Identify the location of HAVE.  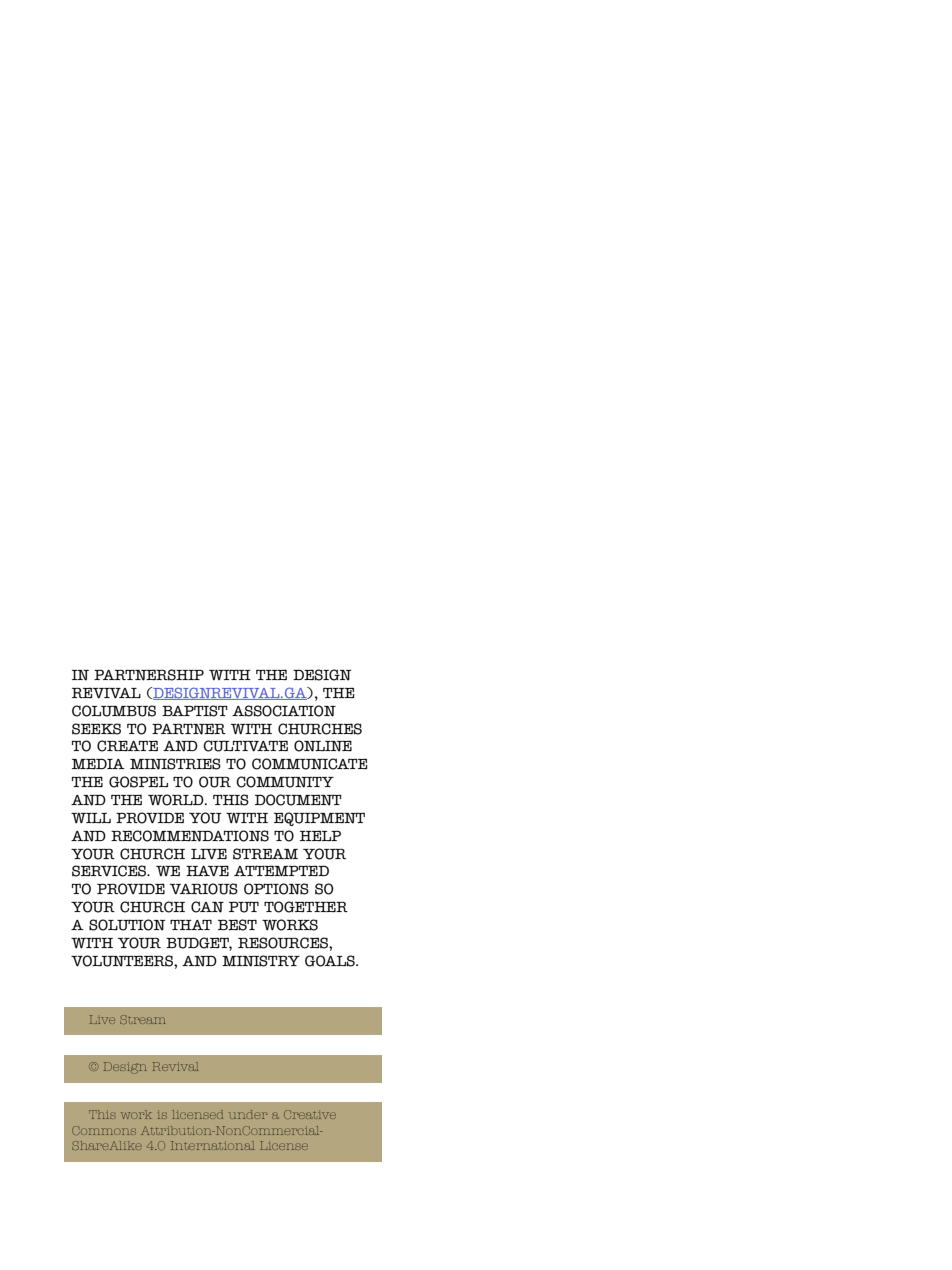
(207, 870).
